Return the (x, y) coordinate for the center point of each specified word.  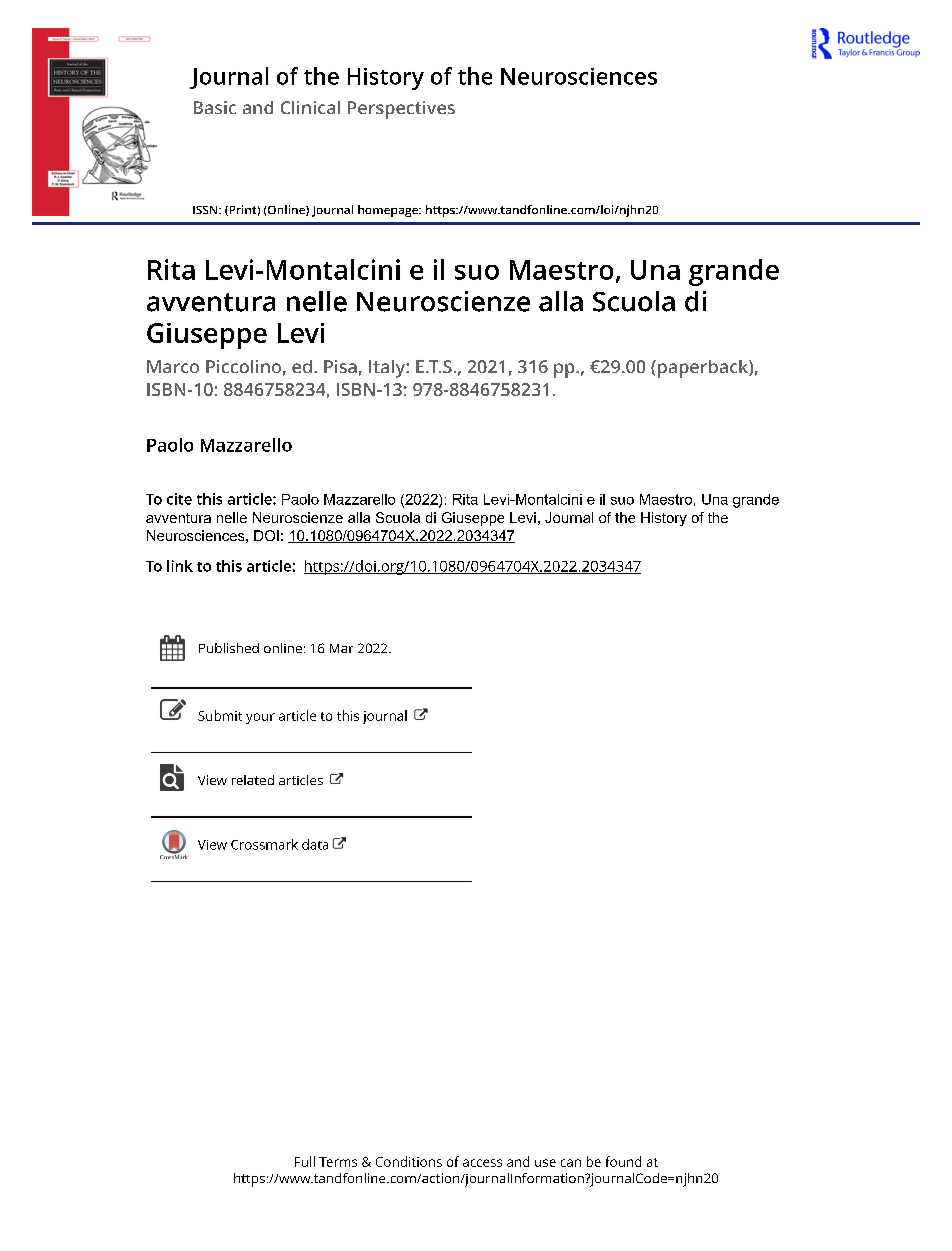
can (571, 1163)
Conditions (409, 1161)
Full (305, 1161)
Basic (215, 107)
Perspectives (401, 110)
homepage (389, 211)
